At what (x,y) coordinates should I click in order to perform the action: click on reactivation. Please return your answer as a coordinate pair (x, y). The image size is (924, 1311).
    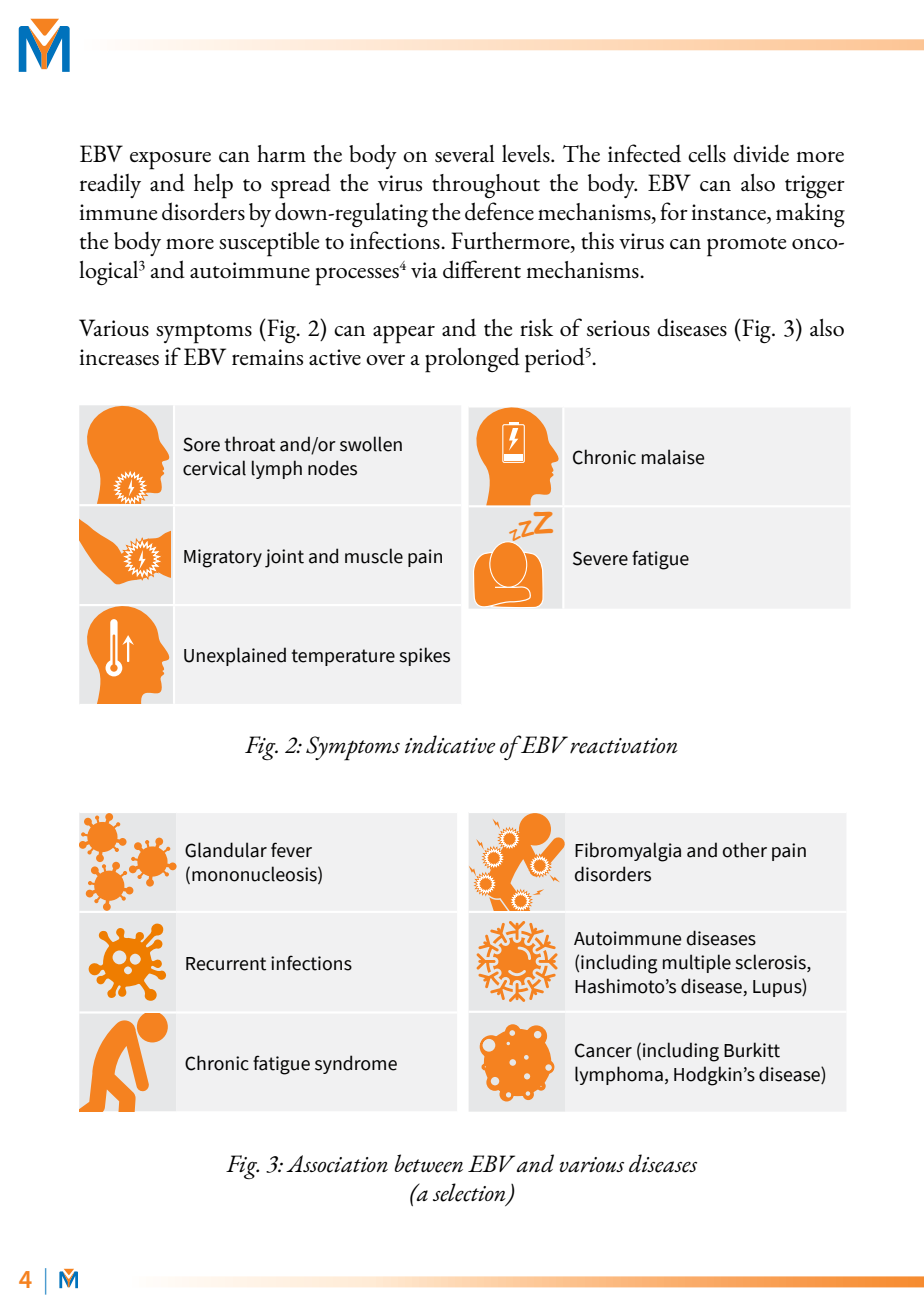
    Looking at the image, I should click on (624, 746).
